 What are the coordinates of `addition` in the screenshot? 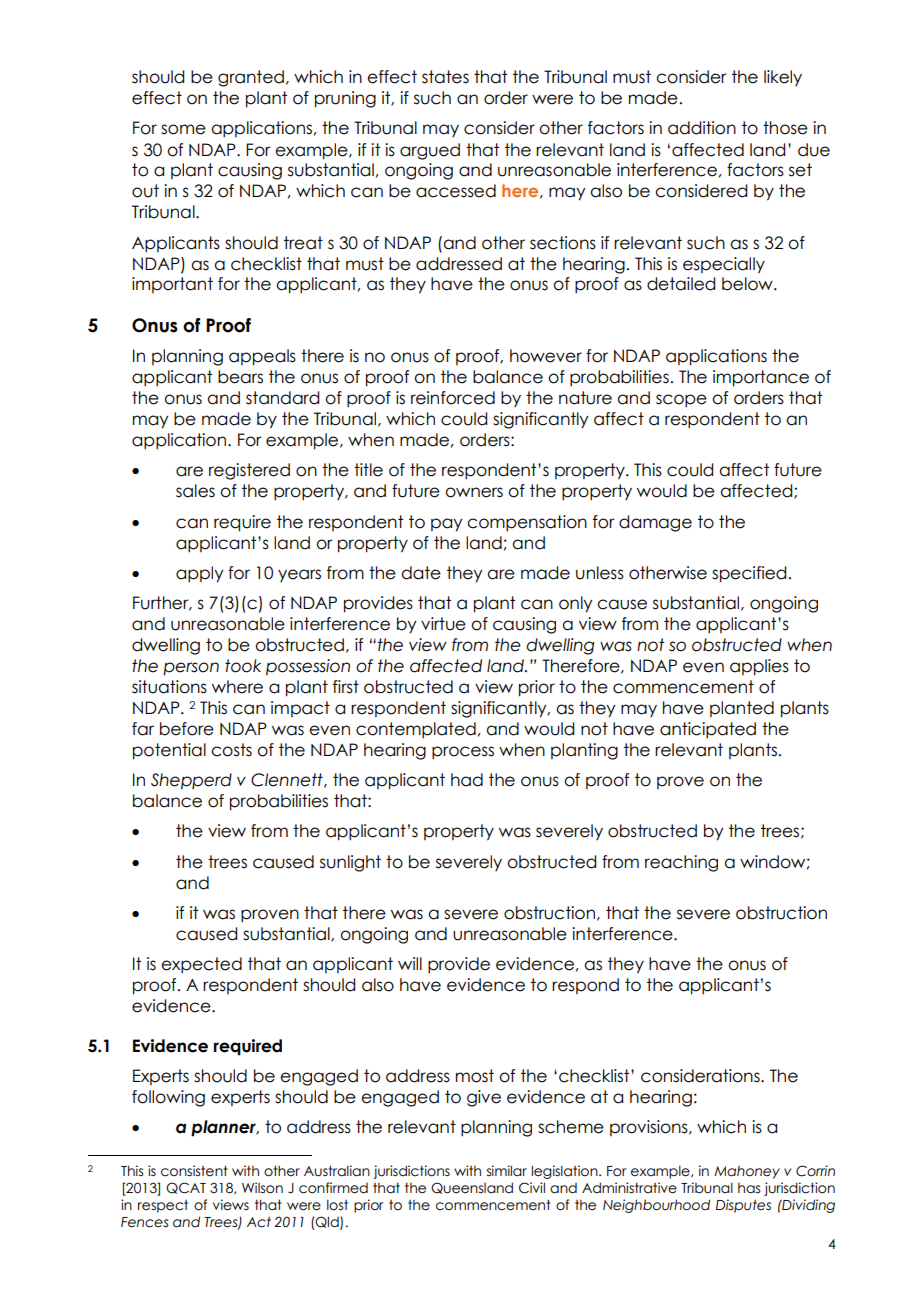 It's located at (702, 128).
